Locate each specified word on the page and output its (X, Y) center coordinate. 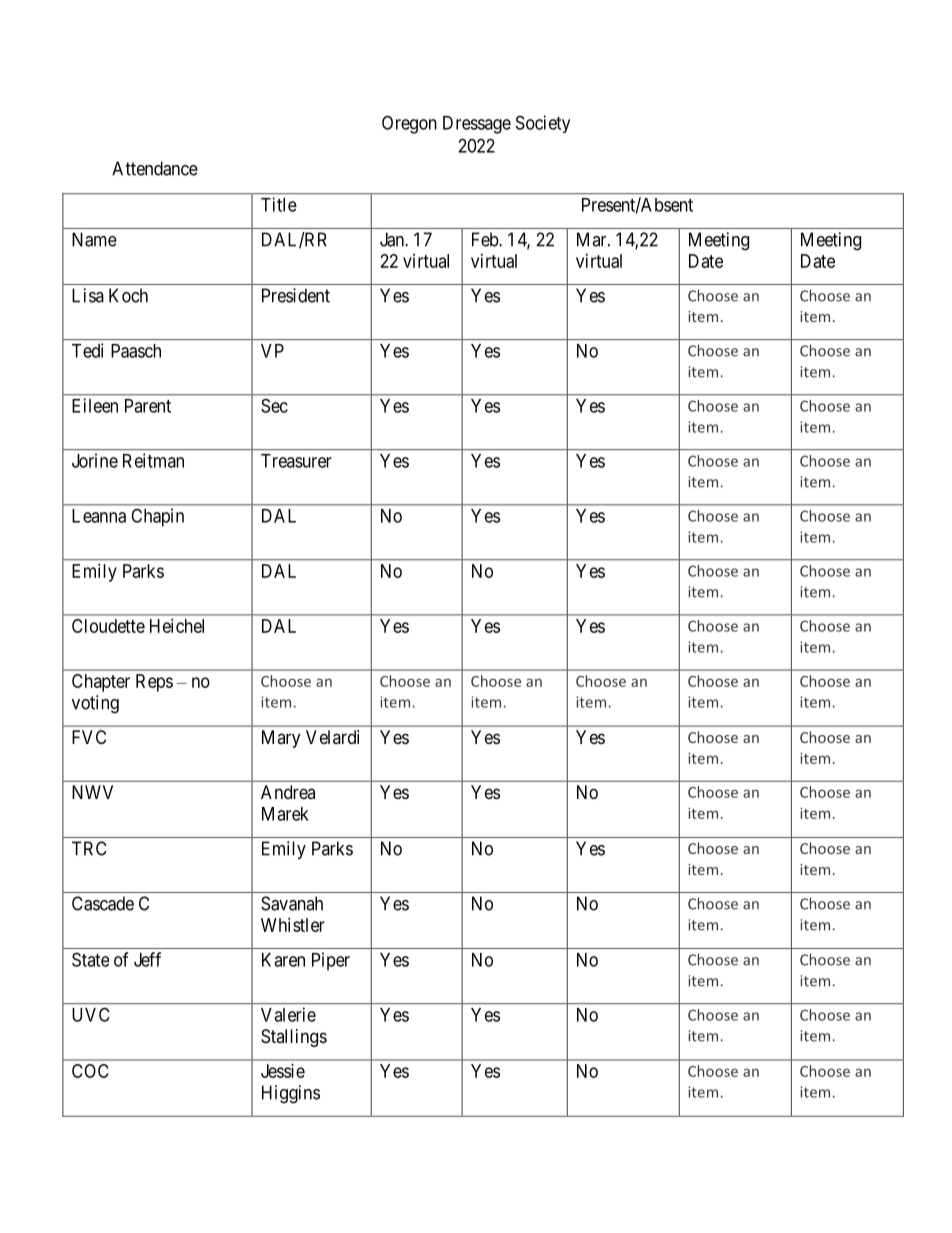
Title (279, 204)
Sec (274, 405)
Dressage (477, 125)
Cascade (103, 903)
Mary (281, 739)
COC (90, 1071)
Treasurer (296, 461)
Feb (486, 239)
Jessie (283, 1071)
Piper (331, 961)
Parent (148, 406)
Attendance (155, 168)
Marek (285, 814)
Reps (154, 683)
